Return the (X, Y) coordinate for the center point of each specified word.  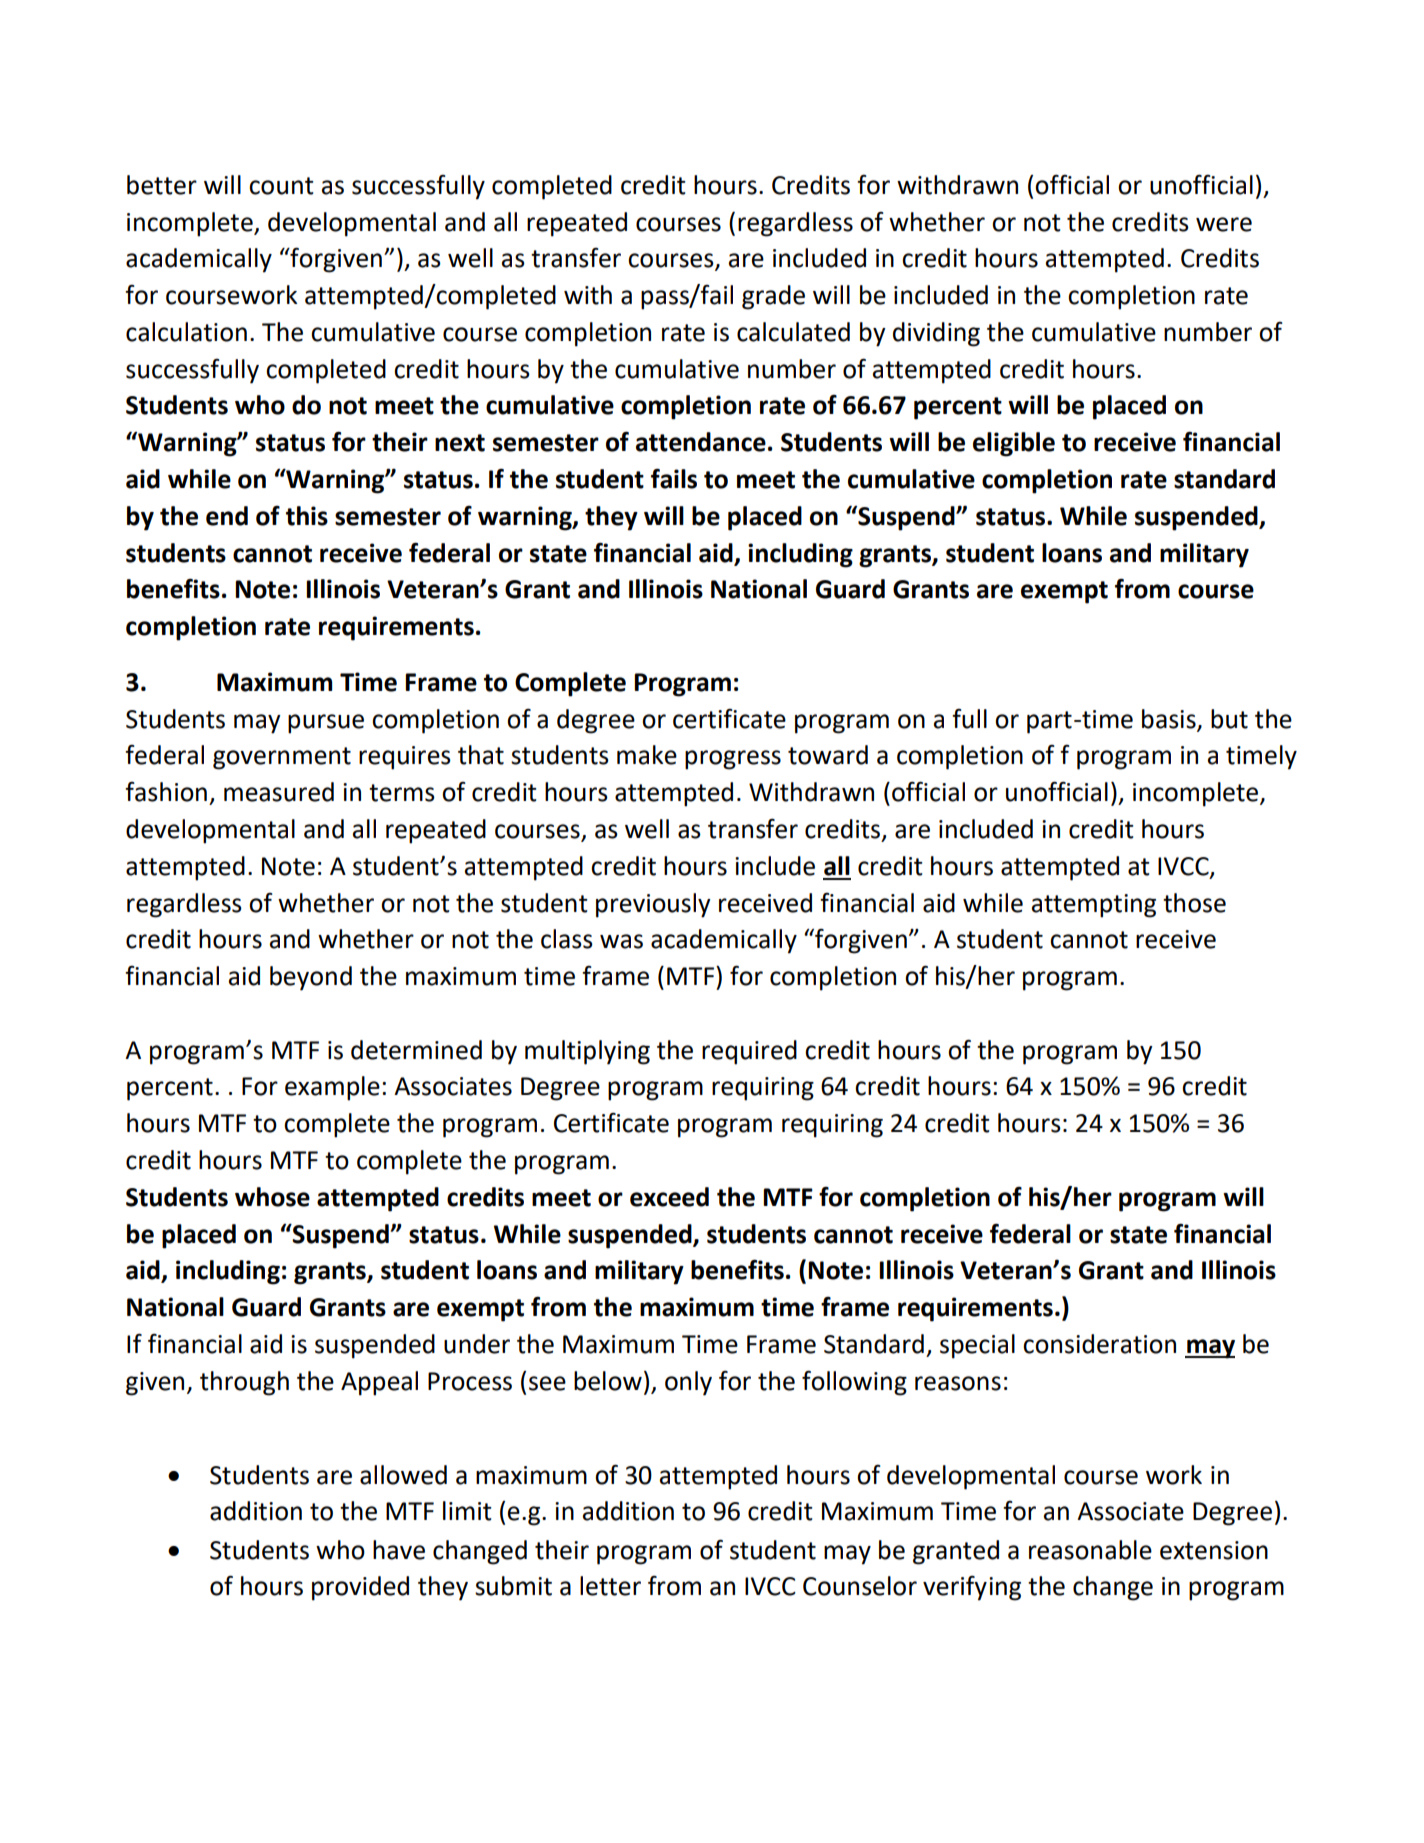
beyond (311, 978)
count (281, 186)
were (1224, 224)
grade (773, 297)
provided (360, 1588)
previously (653, 905)
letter (610, 1586)
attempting (1094, 906)
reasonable (1090, 1550)
